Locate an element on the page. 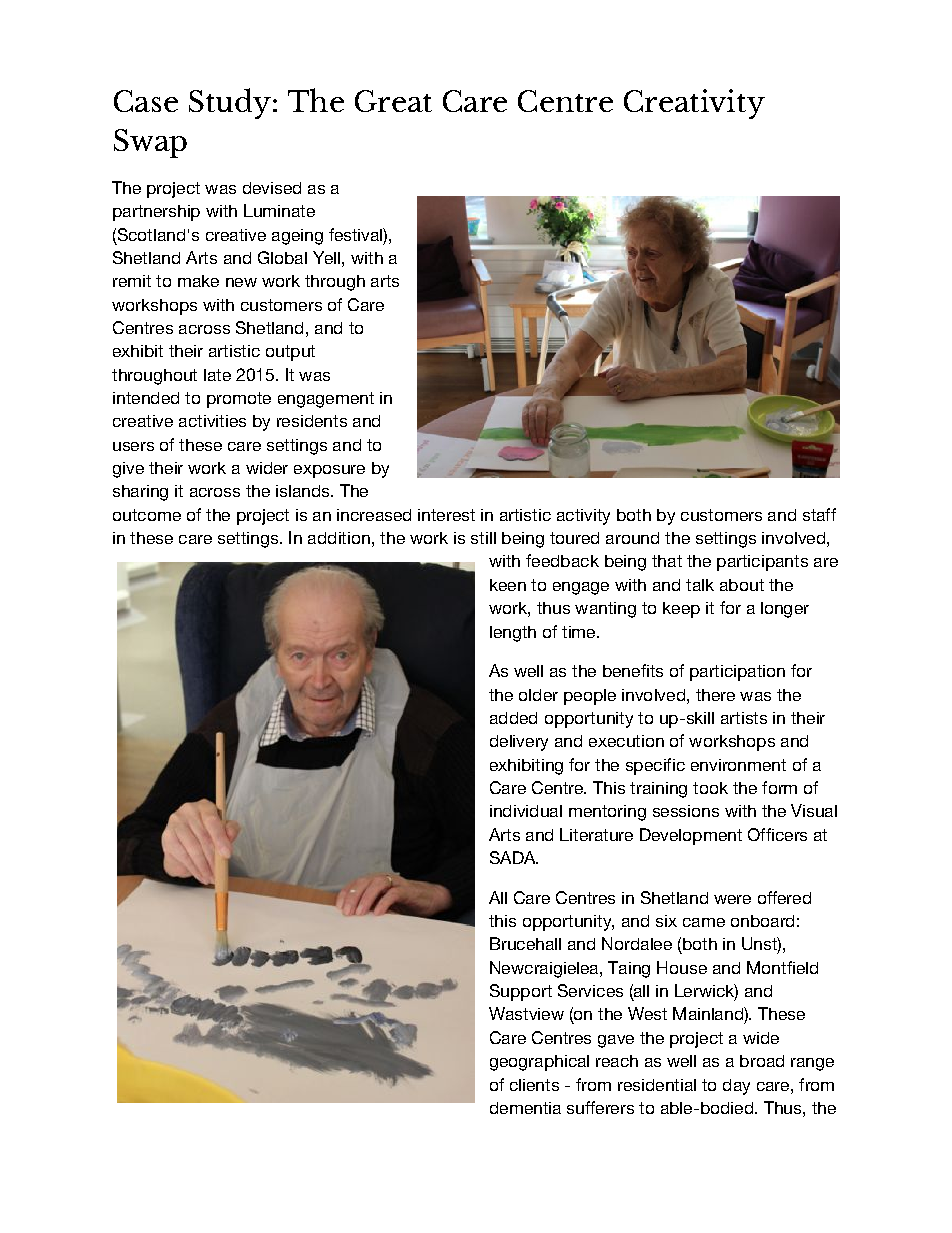 The height and width of the page is (1233, 952). clients is located at coordinates (534, 1085).
